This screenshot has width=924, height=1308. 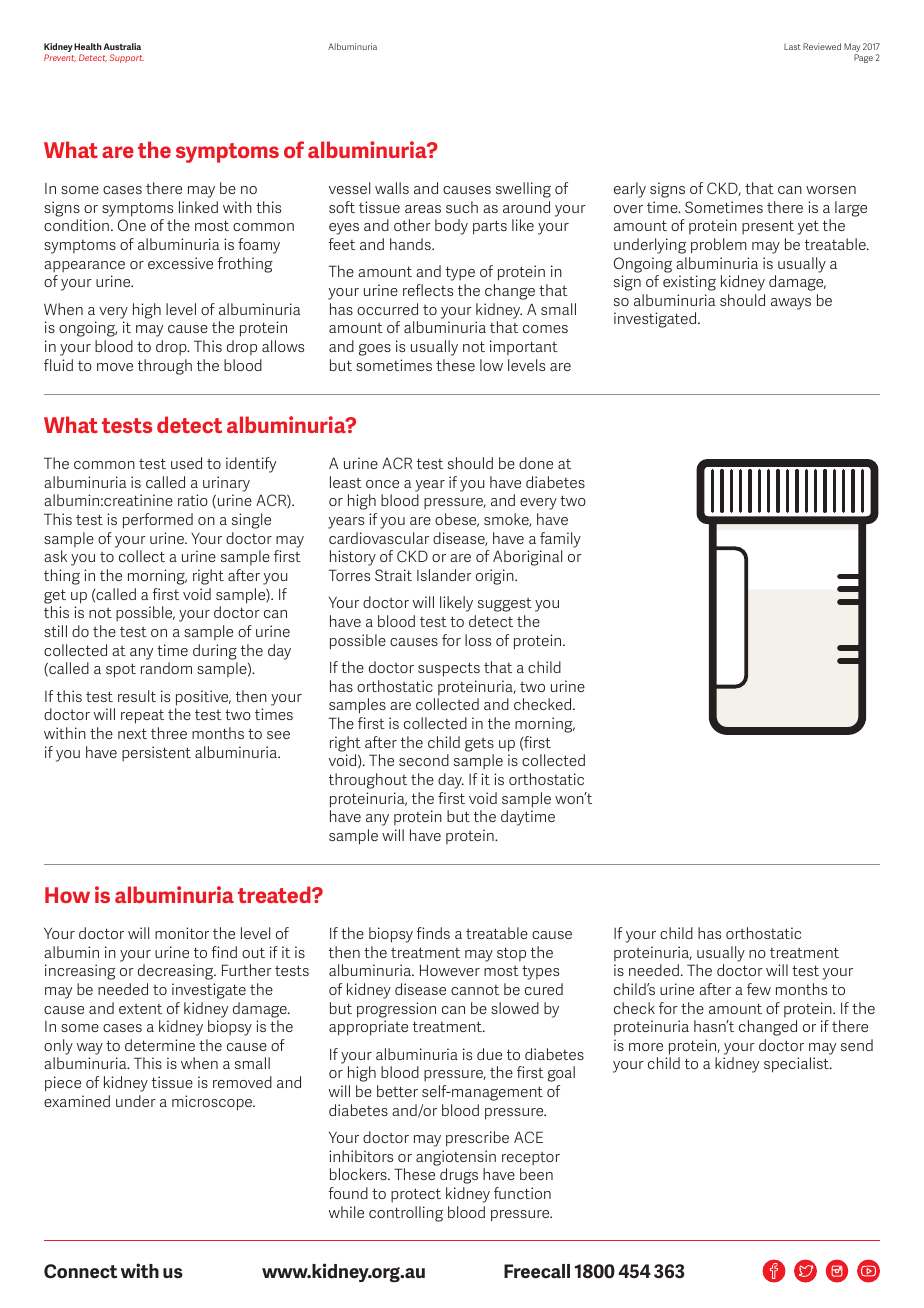 What do you see at coordinates (406, 1214) in the screenshot?
I see `controlling` at bounding box center [406, 1214].
